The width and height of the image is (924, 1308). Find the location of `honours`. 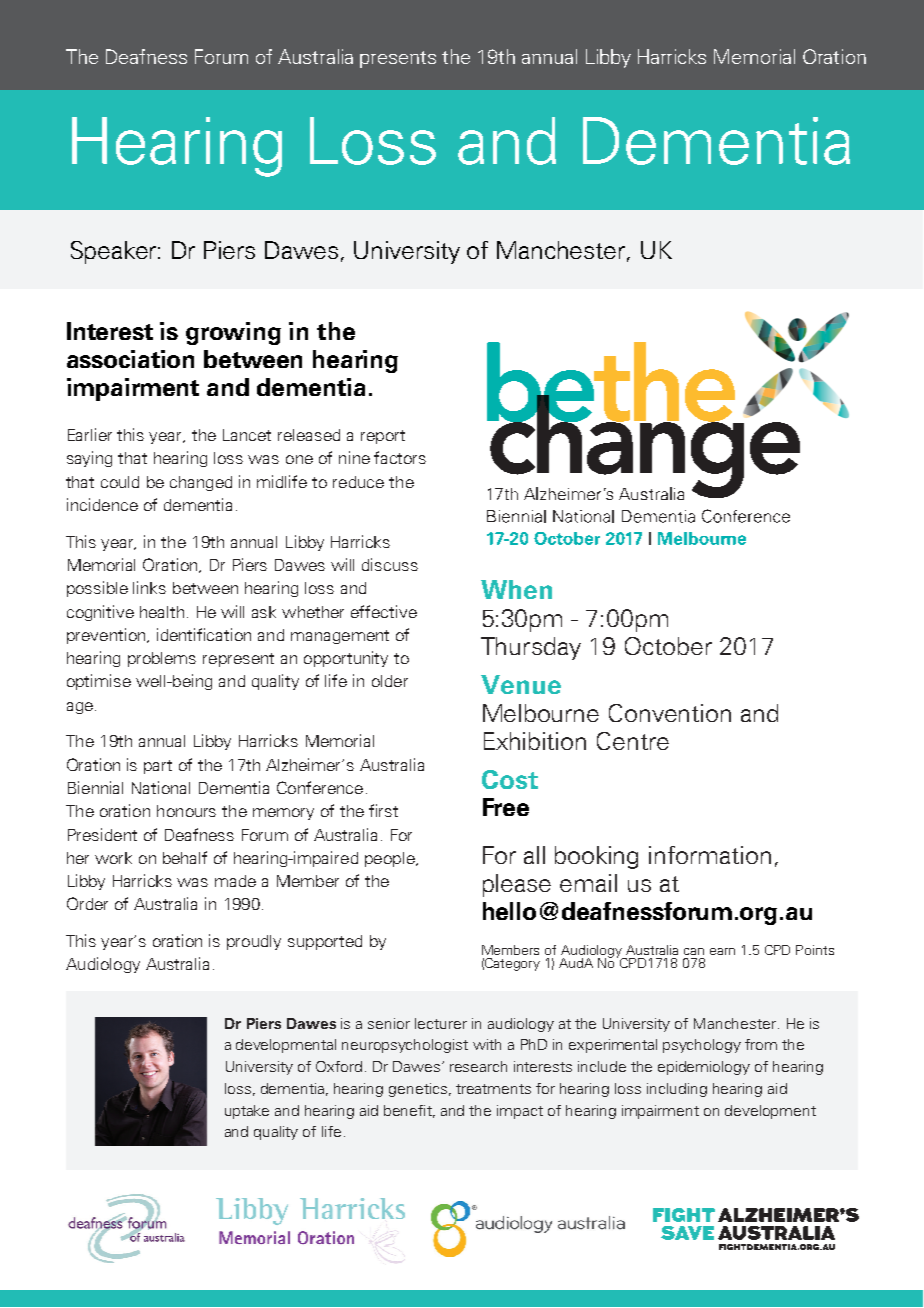

honours is located at coordinates (186, 811).
